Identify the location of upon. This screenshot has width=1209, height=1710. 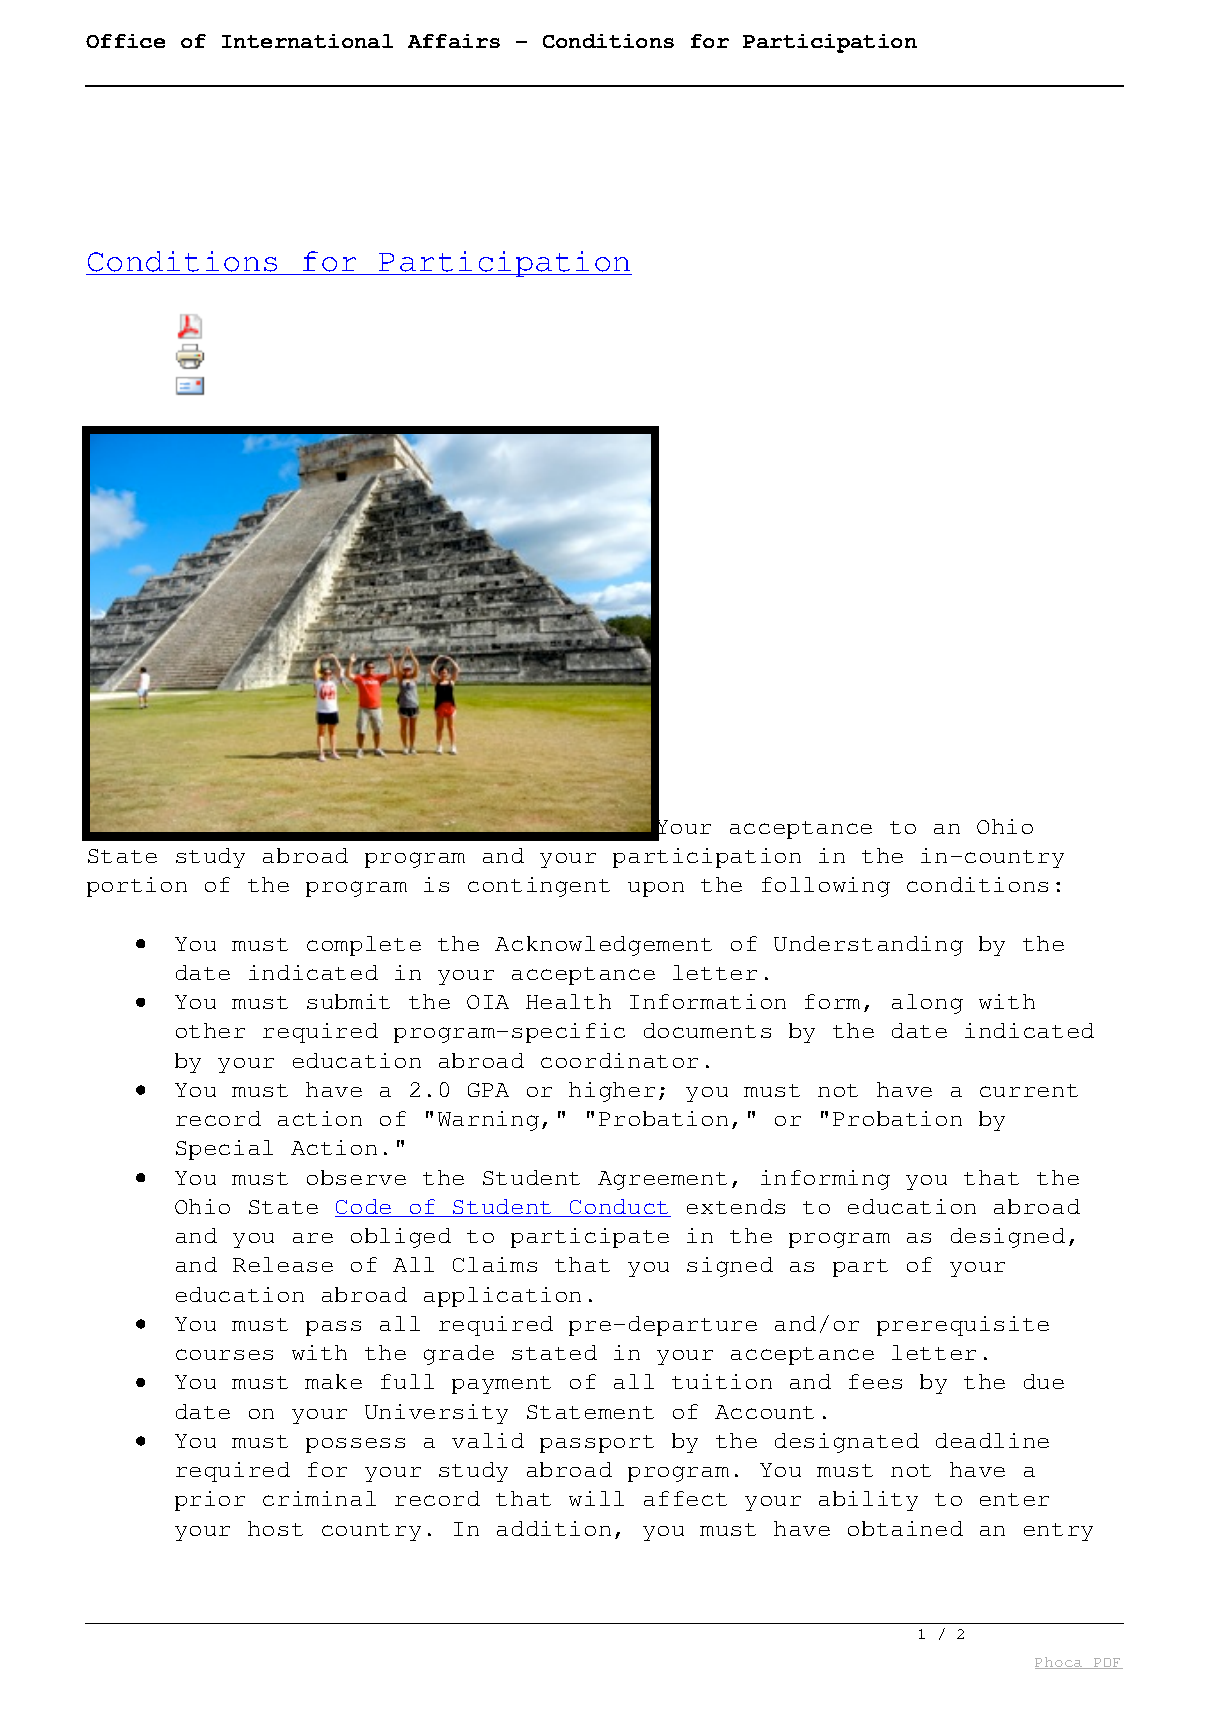
(656, 889).
